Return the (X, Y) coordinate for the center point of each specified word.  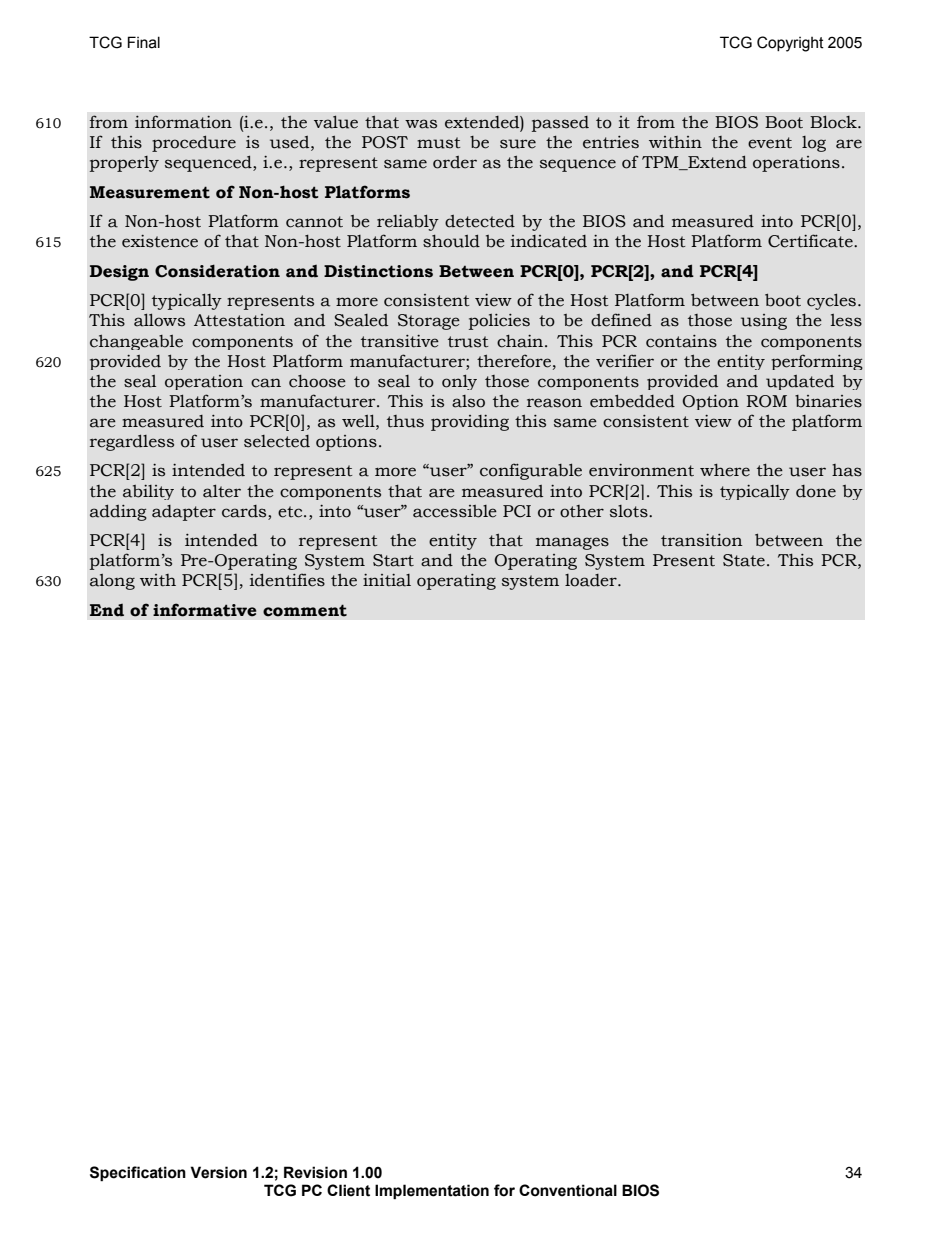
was (421, 124)
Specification (138, 1174)
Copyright (790, 44)
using (764, 322)
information (183, 122)
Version (218, 1172)
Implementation (432, 1192)
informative (204, 610)
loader (592, 580)
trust (468, 342)
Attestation (239, 320)
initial (387, 580)
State (744, 560)
